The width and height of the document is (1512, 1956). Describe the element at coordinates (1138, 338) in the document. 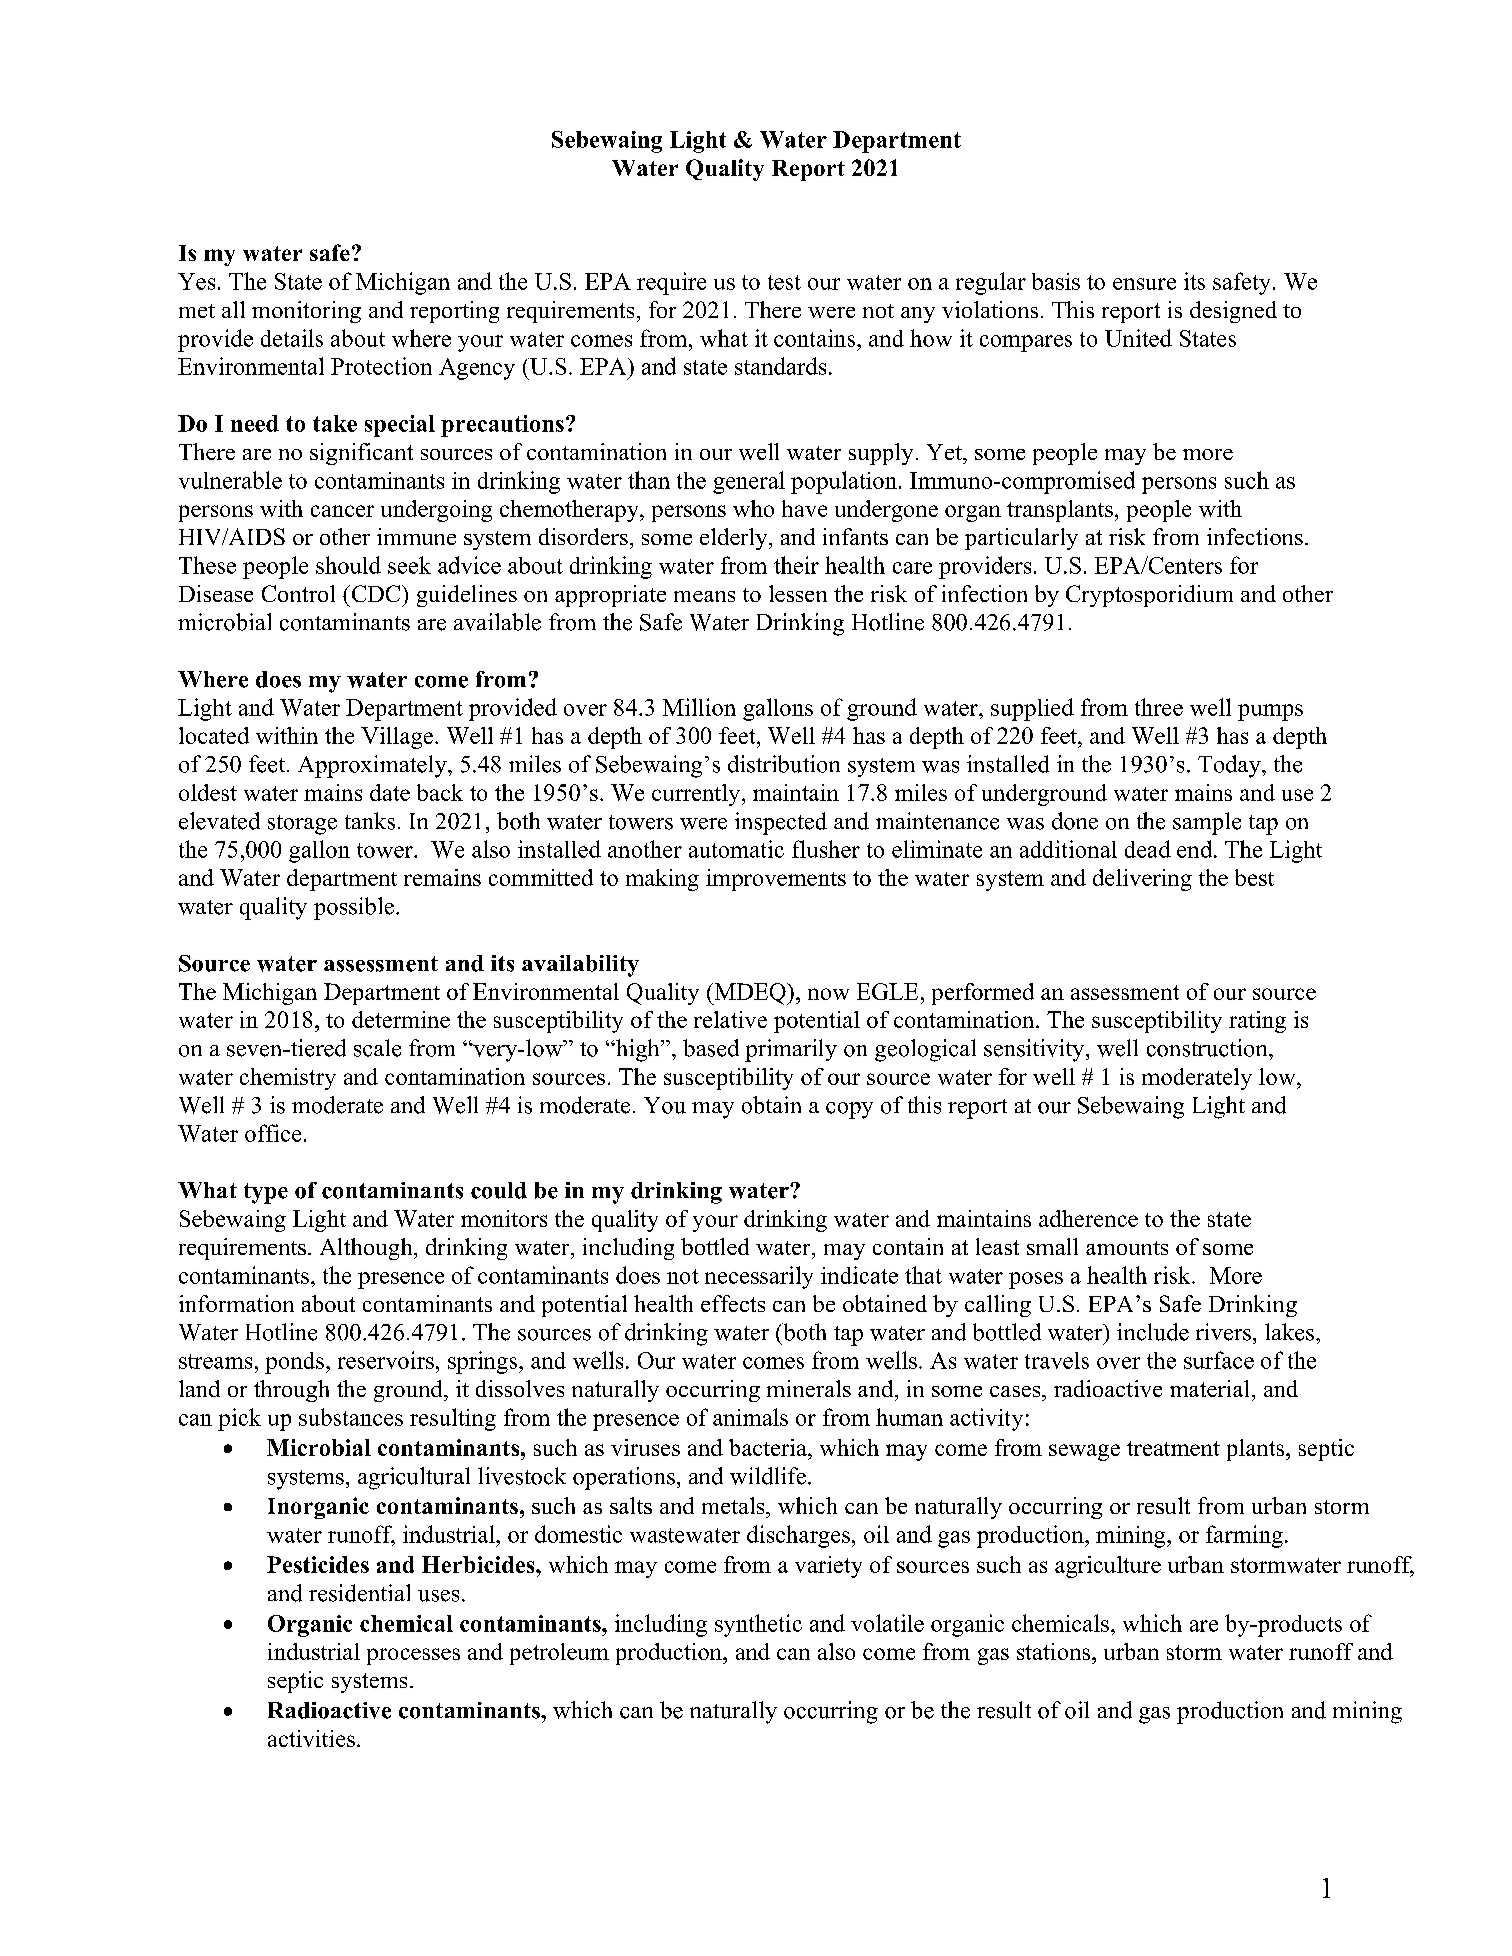

I see `United` at that location.
